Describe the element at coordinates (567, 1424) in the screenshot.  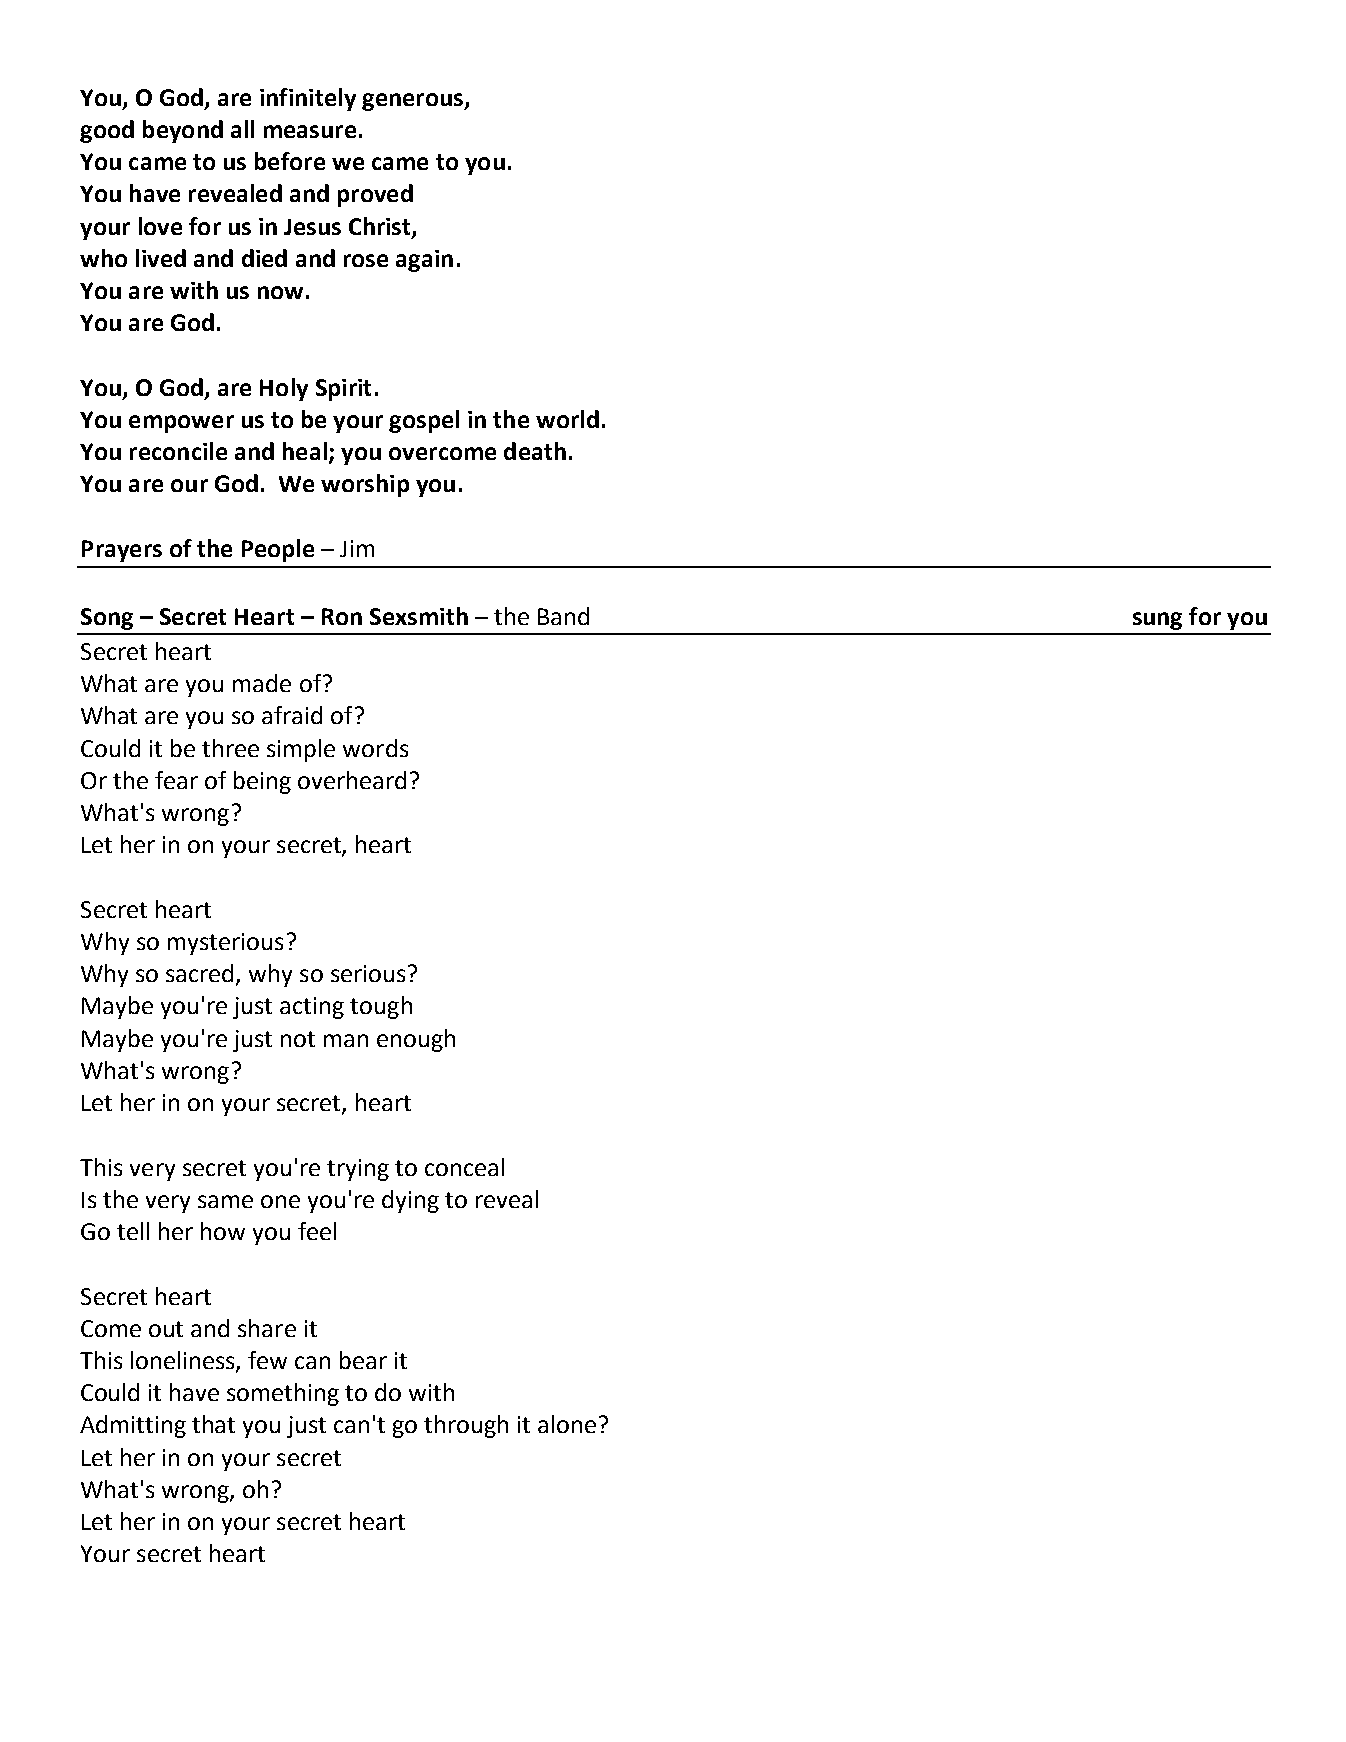
I see `alone` at that location.
